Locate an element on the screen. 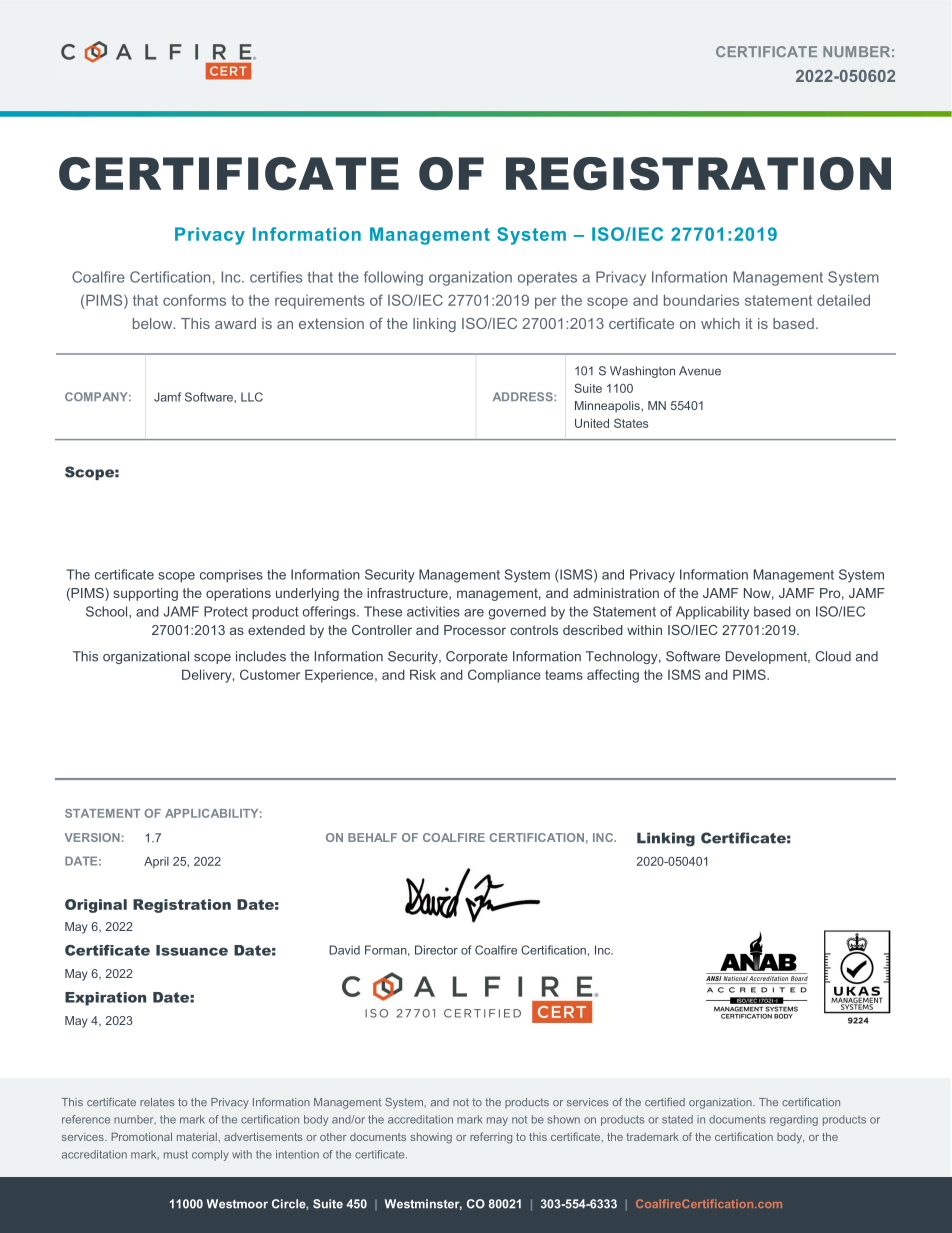  material is located at coordinates (197, 1137).
